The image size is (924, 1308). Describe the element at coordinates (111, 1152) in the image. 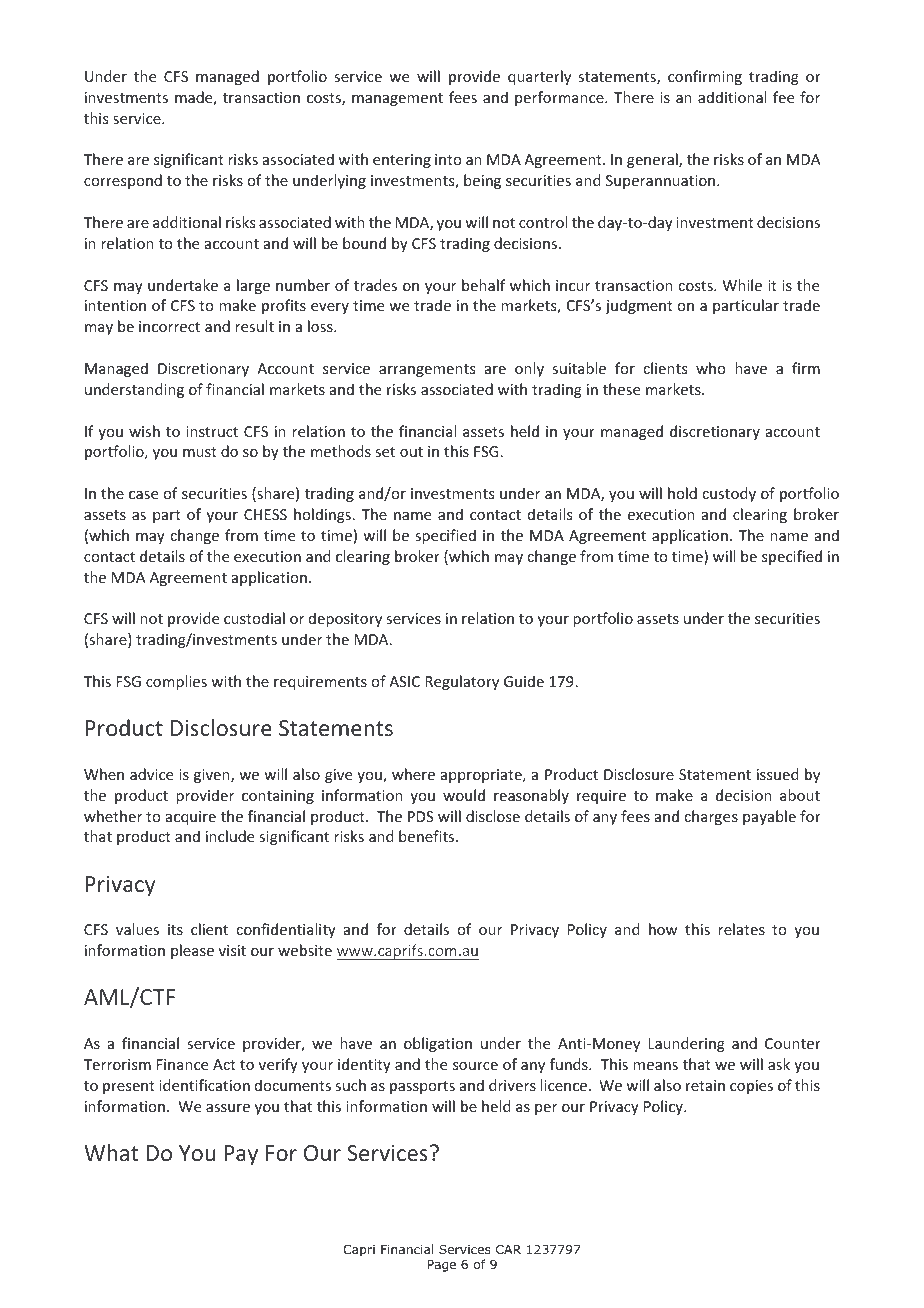

I see `What` at that location.
